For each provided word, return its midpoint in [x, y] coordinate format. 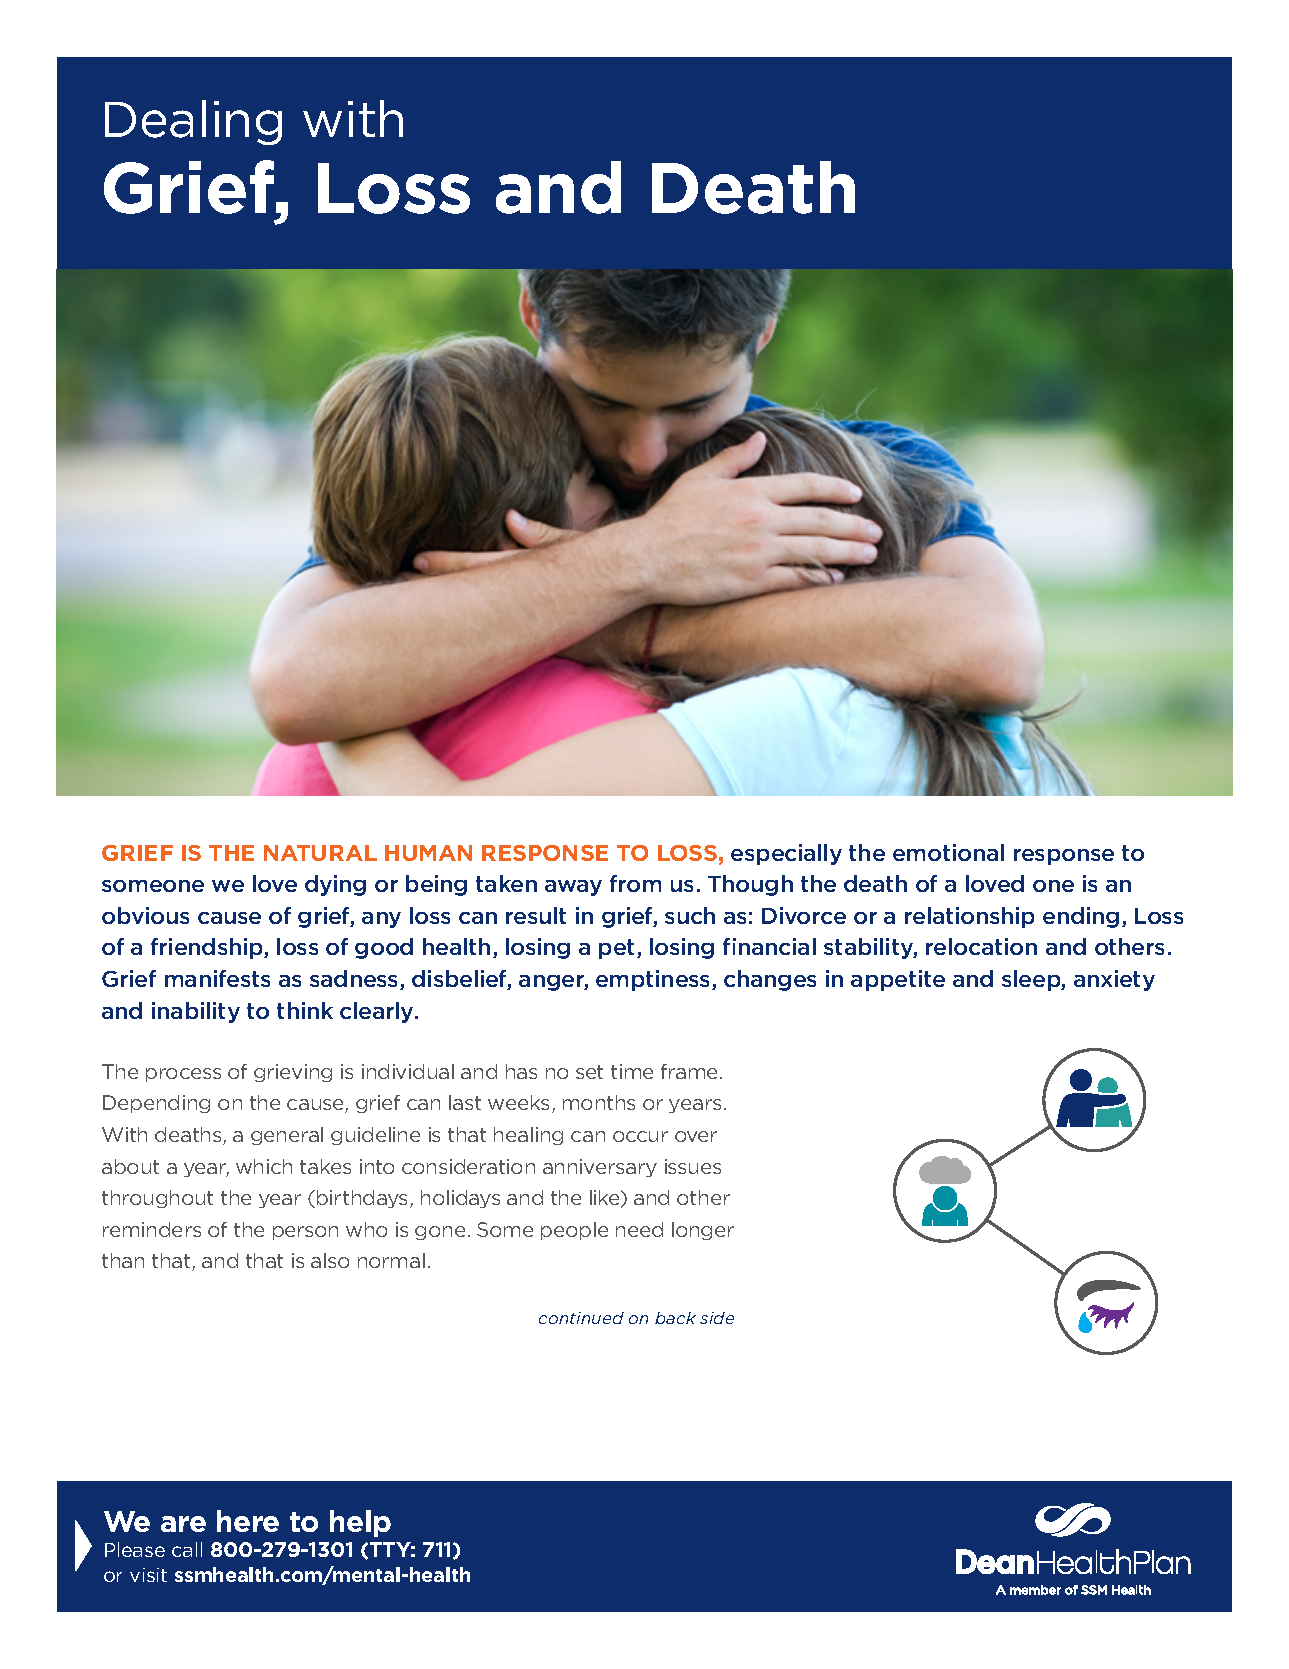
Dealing [193, 122]
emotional [948, 852]
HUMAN [428, 853]
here [248, 1521]
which [264, 1166]
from [635, 883]
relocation [981, 946]
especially [786, 854]
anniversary [600, 1168]
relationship [969, 917]
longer [703, 1231]
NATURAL [320, 853]
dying [335, 885]
